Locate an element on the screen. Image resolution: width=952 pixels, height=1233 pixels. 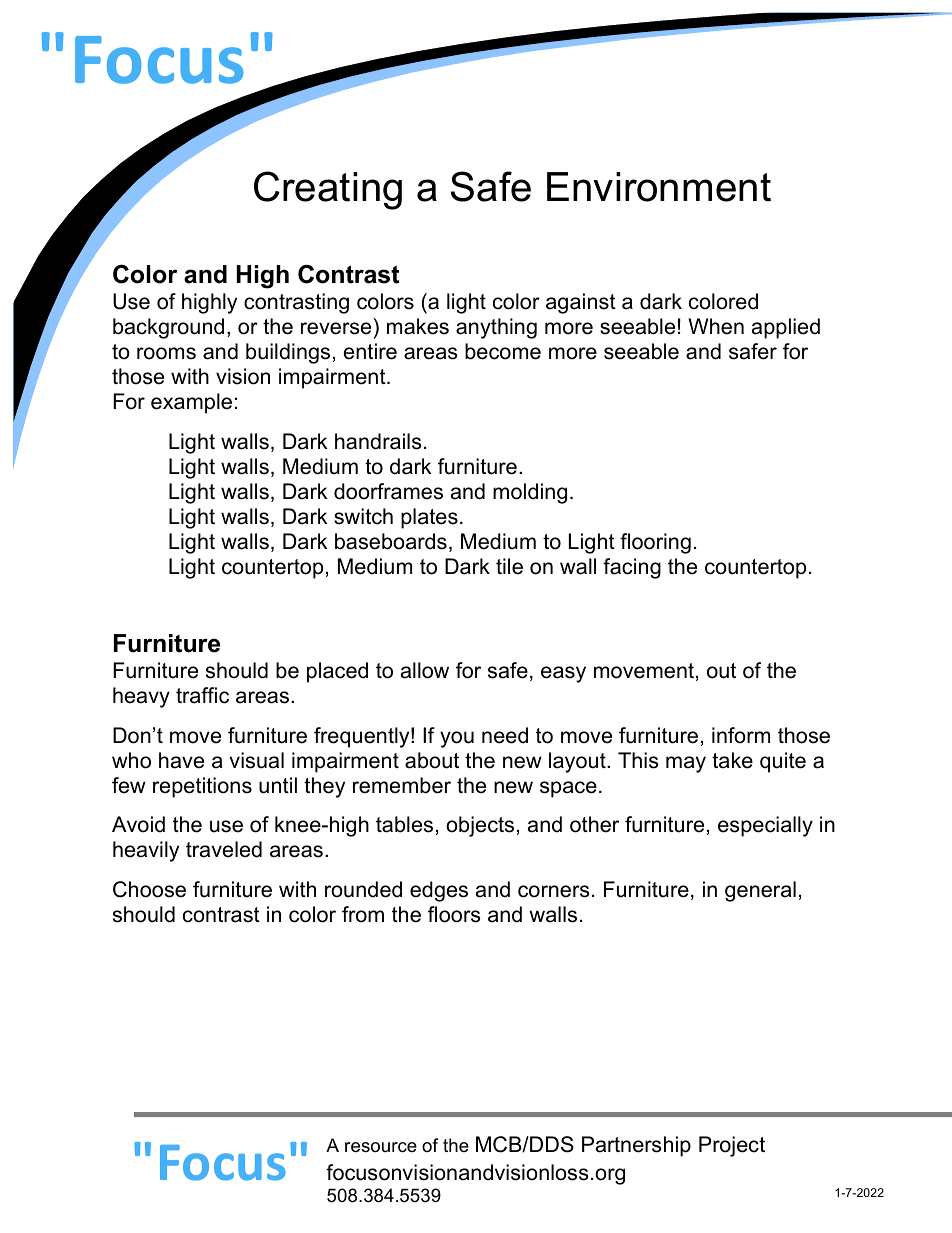
may is located at coordinates (686, 764).
